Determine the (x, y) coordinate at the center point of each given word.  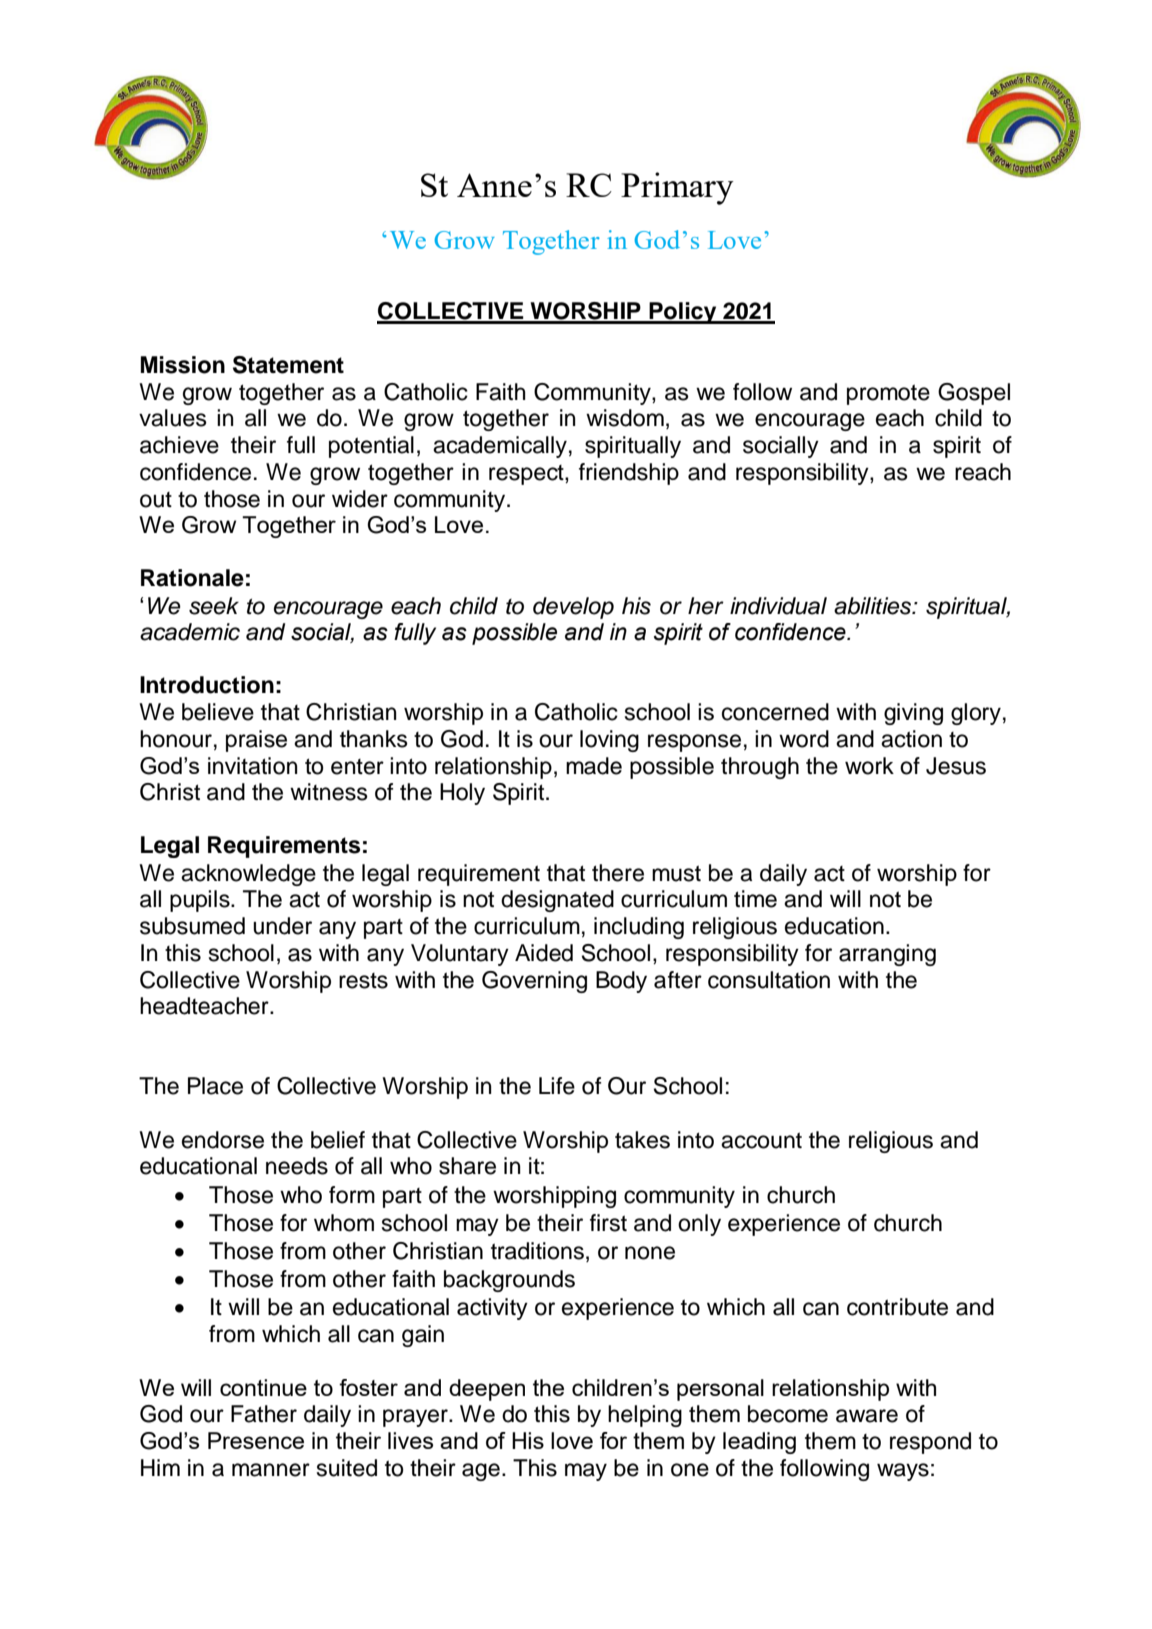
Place (215, 1086)
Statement (288, 365)
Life (557, 1086)
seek (214, 606)
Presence (256, 1440)
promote (888, 394)
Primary (677, 188)
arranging (887, 955)
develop (573, 608)
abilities (874, 606)
